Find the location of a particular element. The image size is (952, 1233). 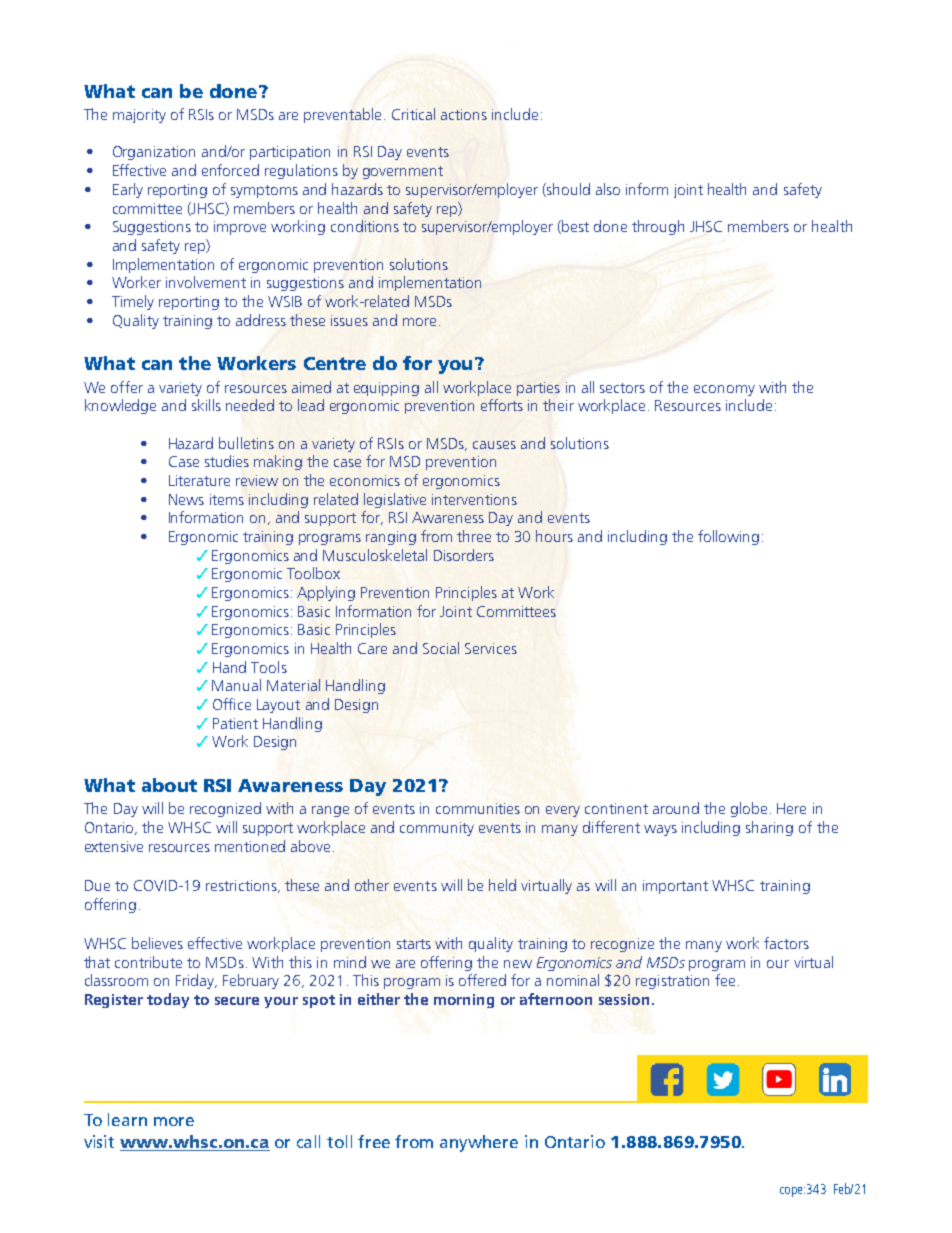

following is located at coordinates (728, 537).
